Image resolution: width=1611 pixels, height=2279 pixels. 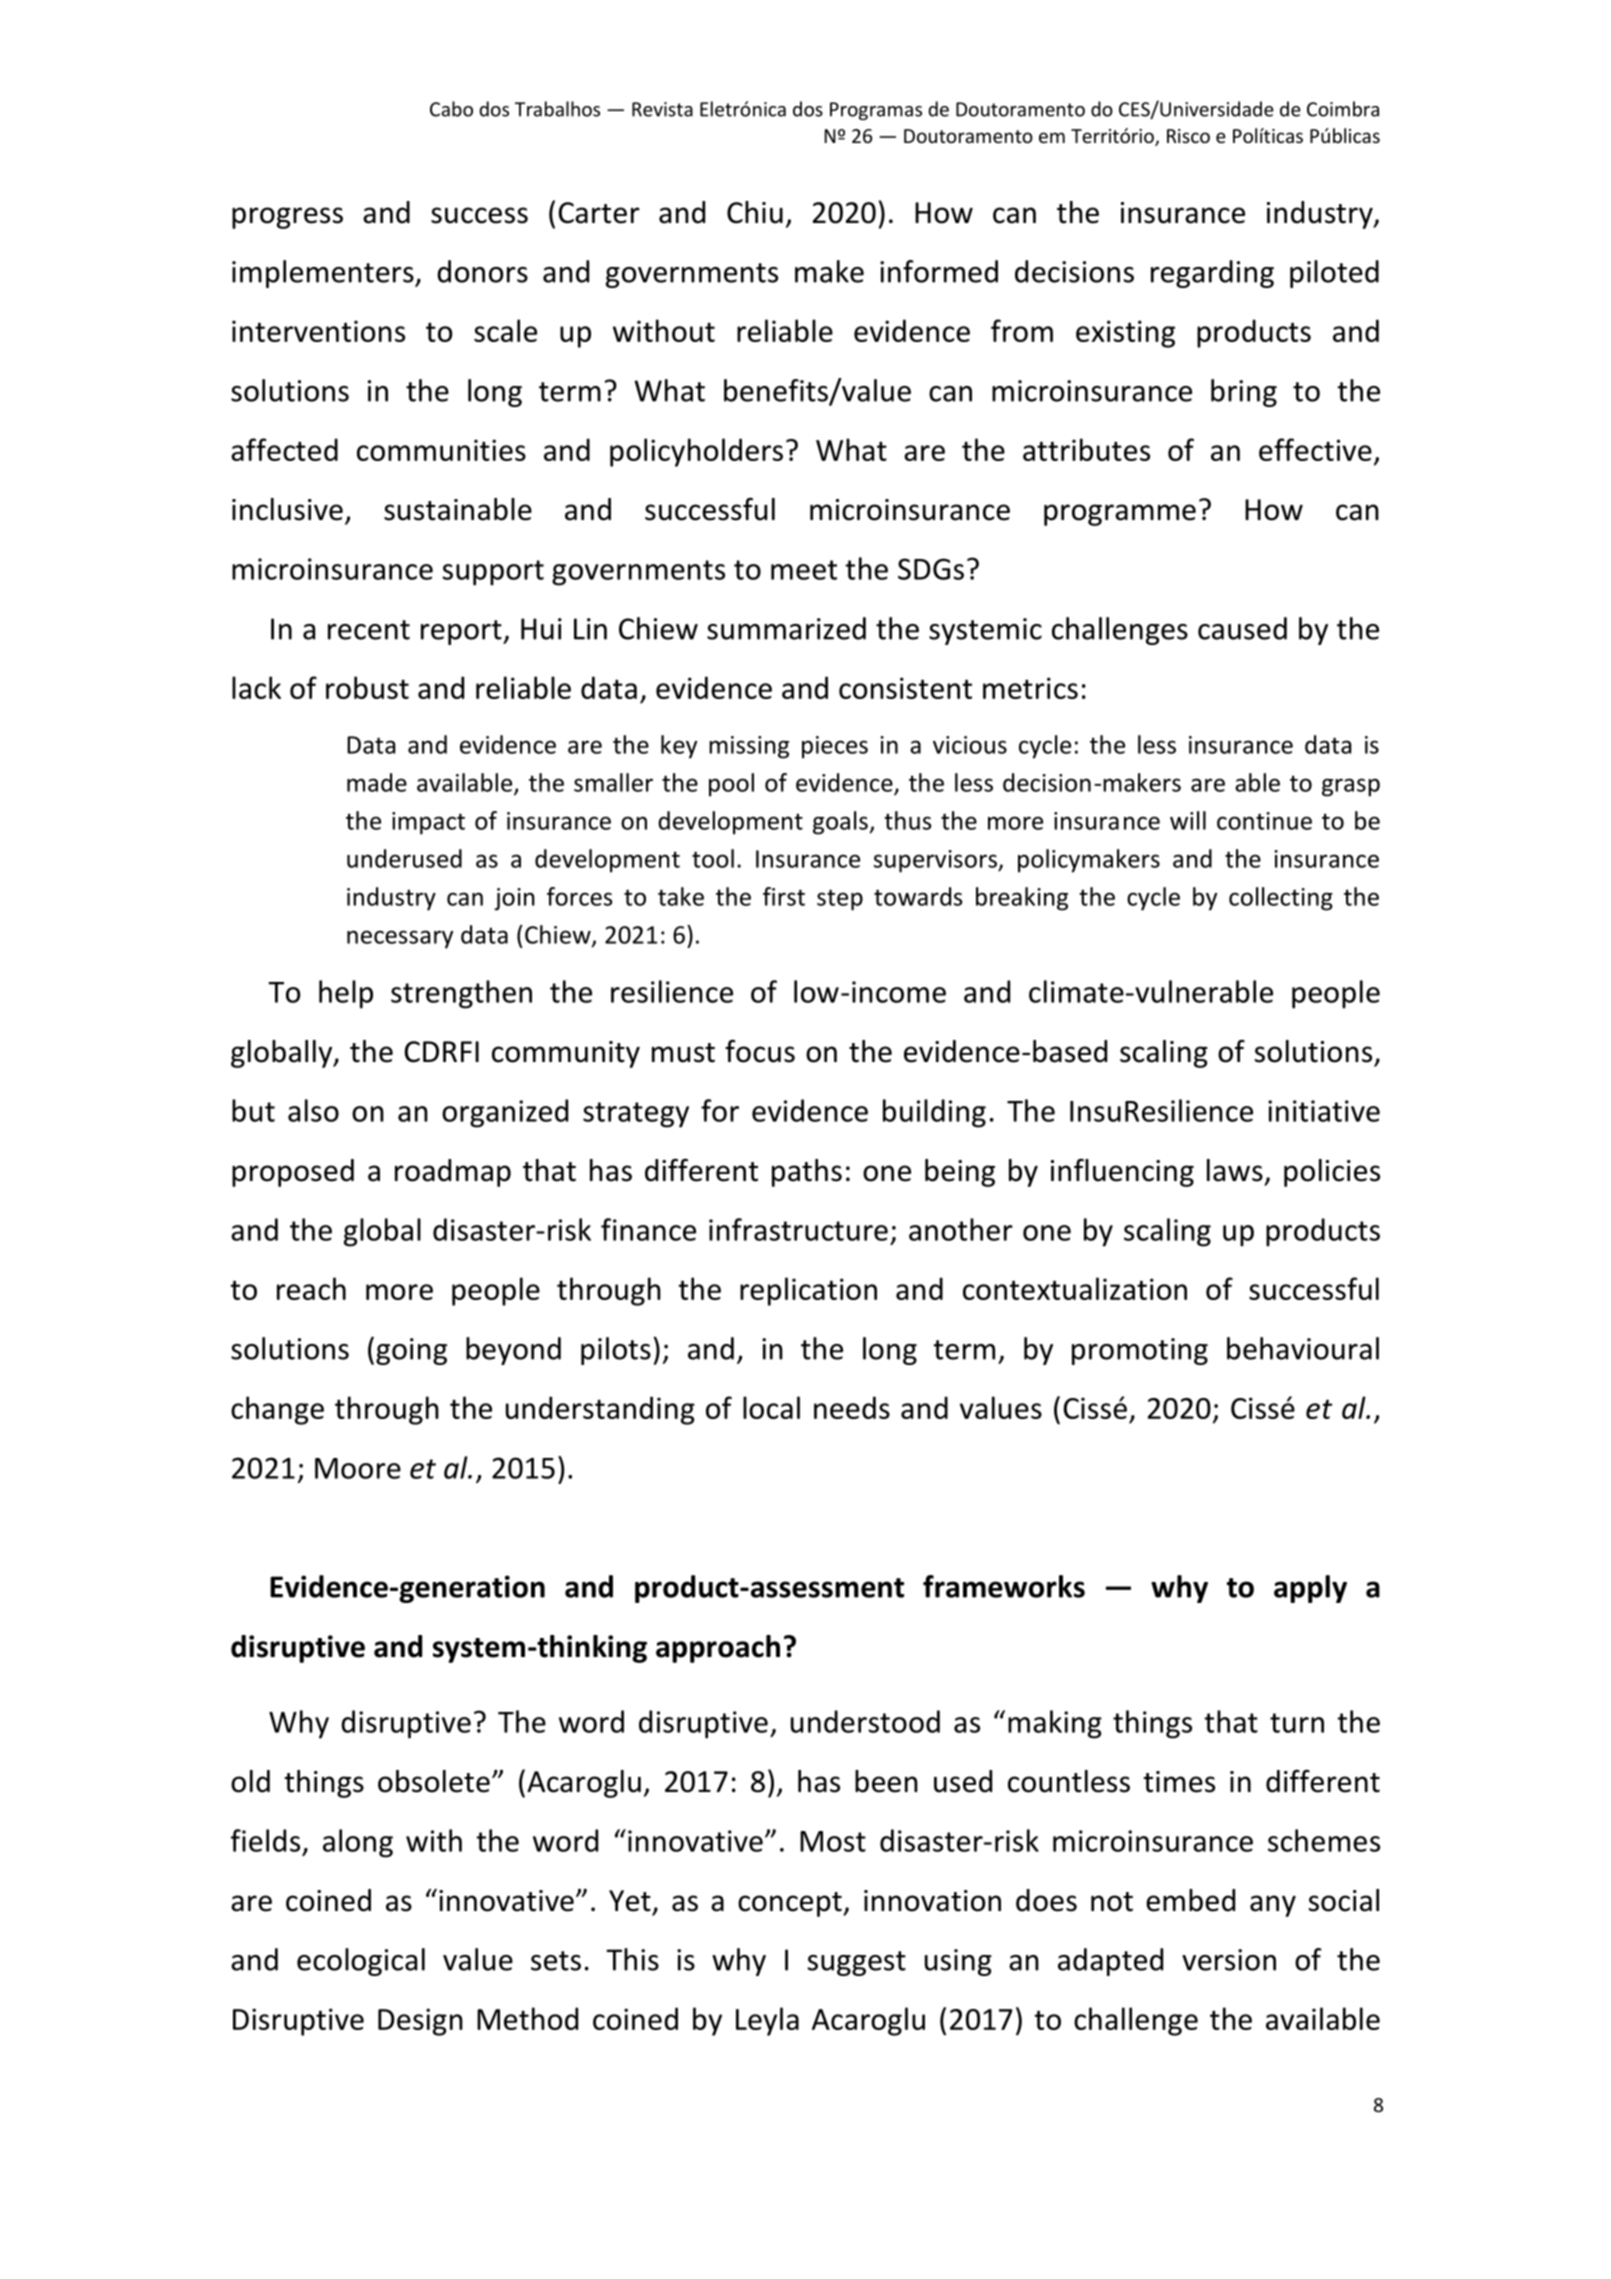 I want to click on Chiu, so click(x=755, y=212).
